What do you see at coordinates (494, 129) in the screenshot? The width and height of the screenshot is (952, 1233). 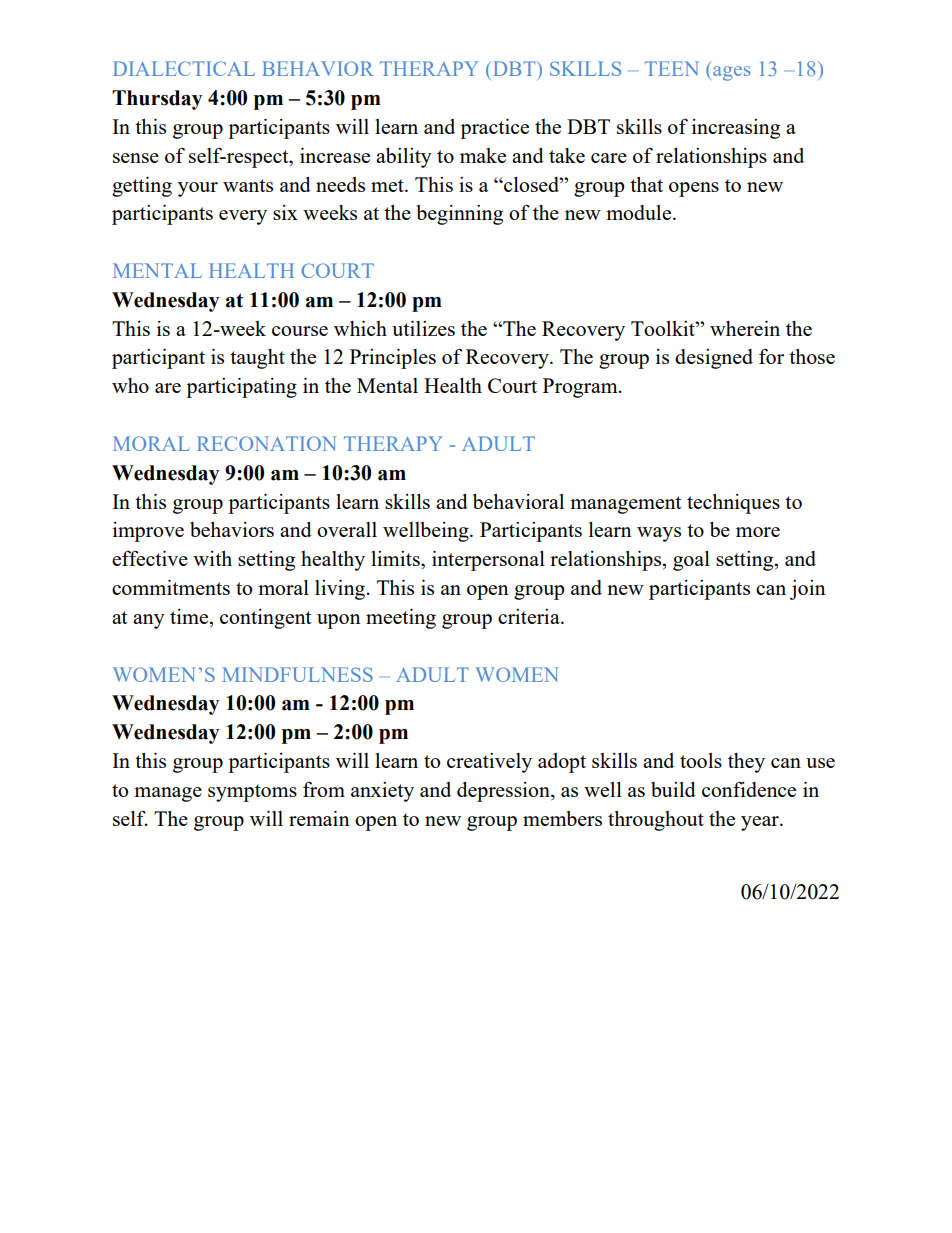 I see `practice` at bounding box center [494, 129].
